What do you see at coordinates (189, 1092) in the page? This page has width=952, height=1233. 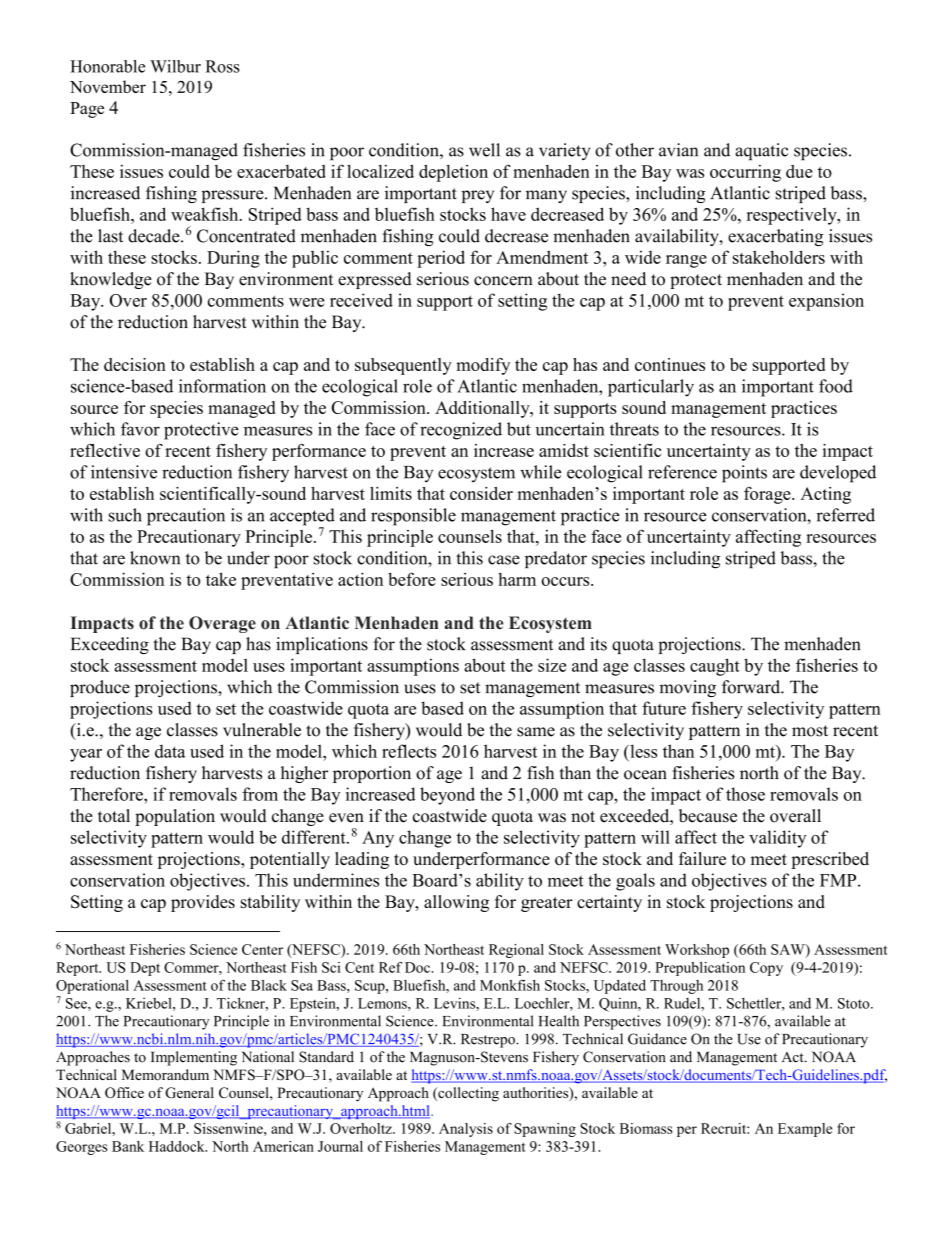 I see `General` at bounding box center [189, 1092].
